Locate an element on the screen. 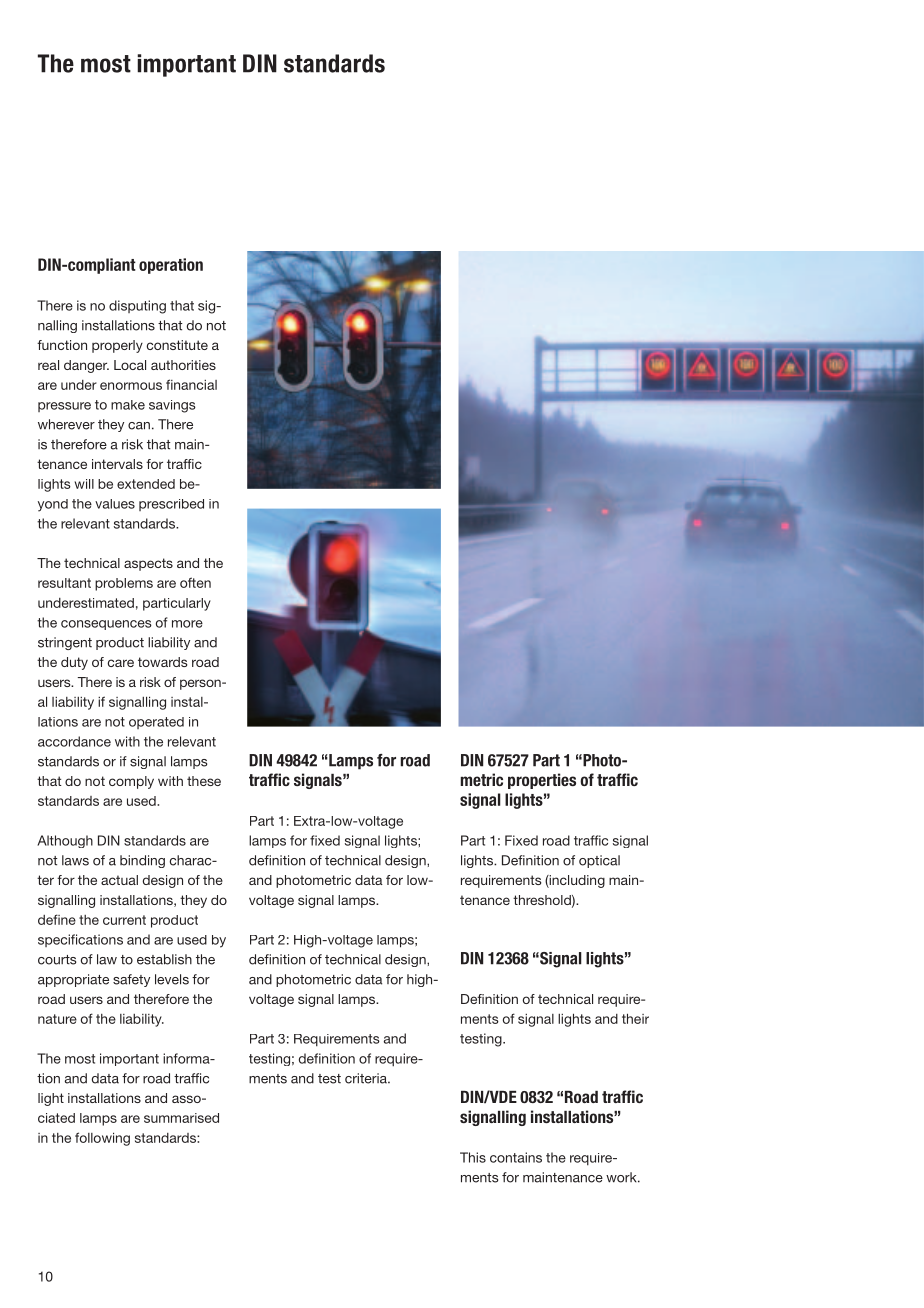 The image size is (924, 1308). operated is located at coordinates (156, 723).
